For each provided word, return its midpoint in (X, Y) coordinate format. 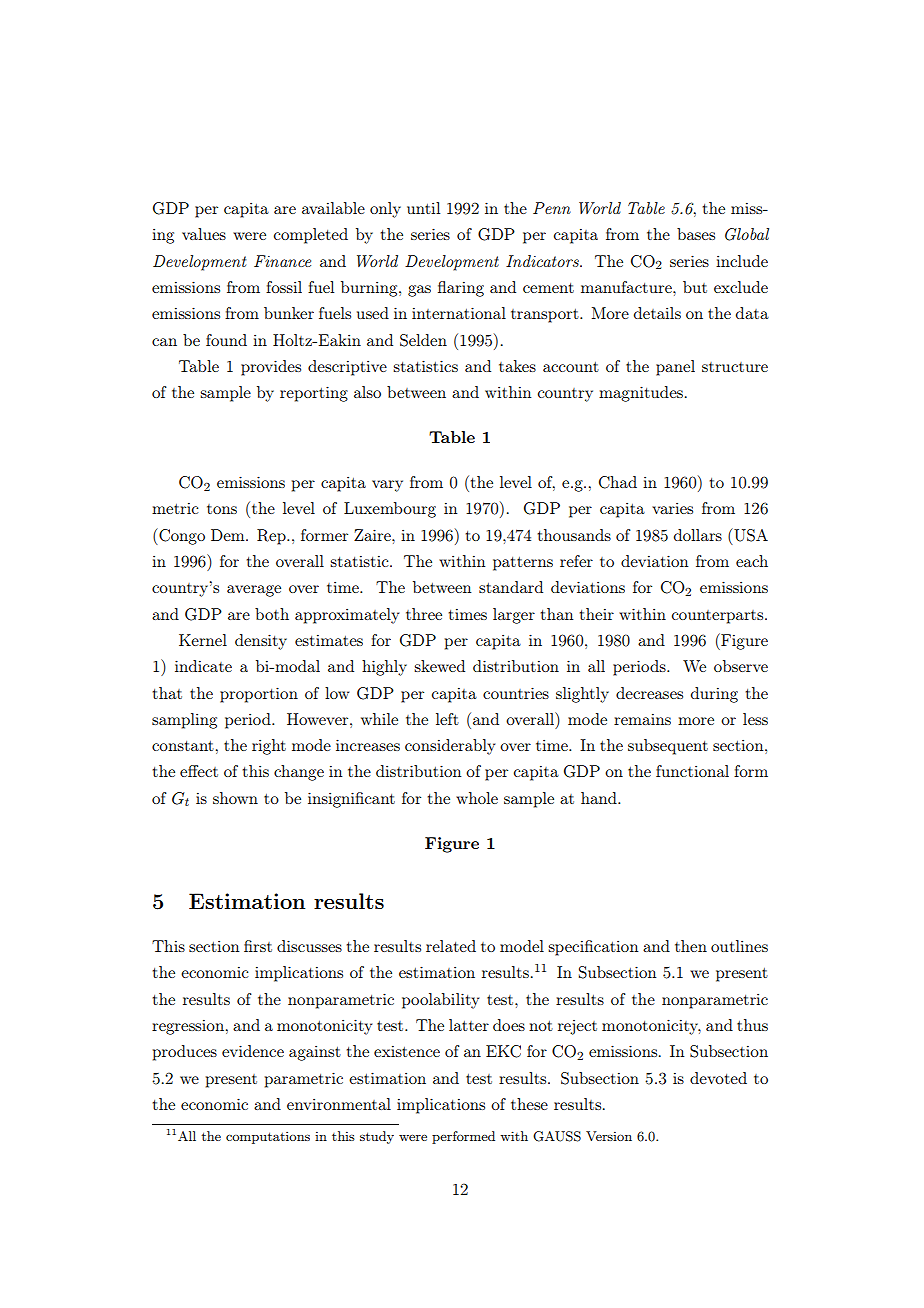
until (423, 208)
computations (268, 1138)
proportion (259, 695)
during (714, 695)
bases (696, 234)
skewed (439, 666)
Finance (282, 261)
